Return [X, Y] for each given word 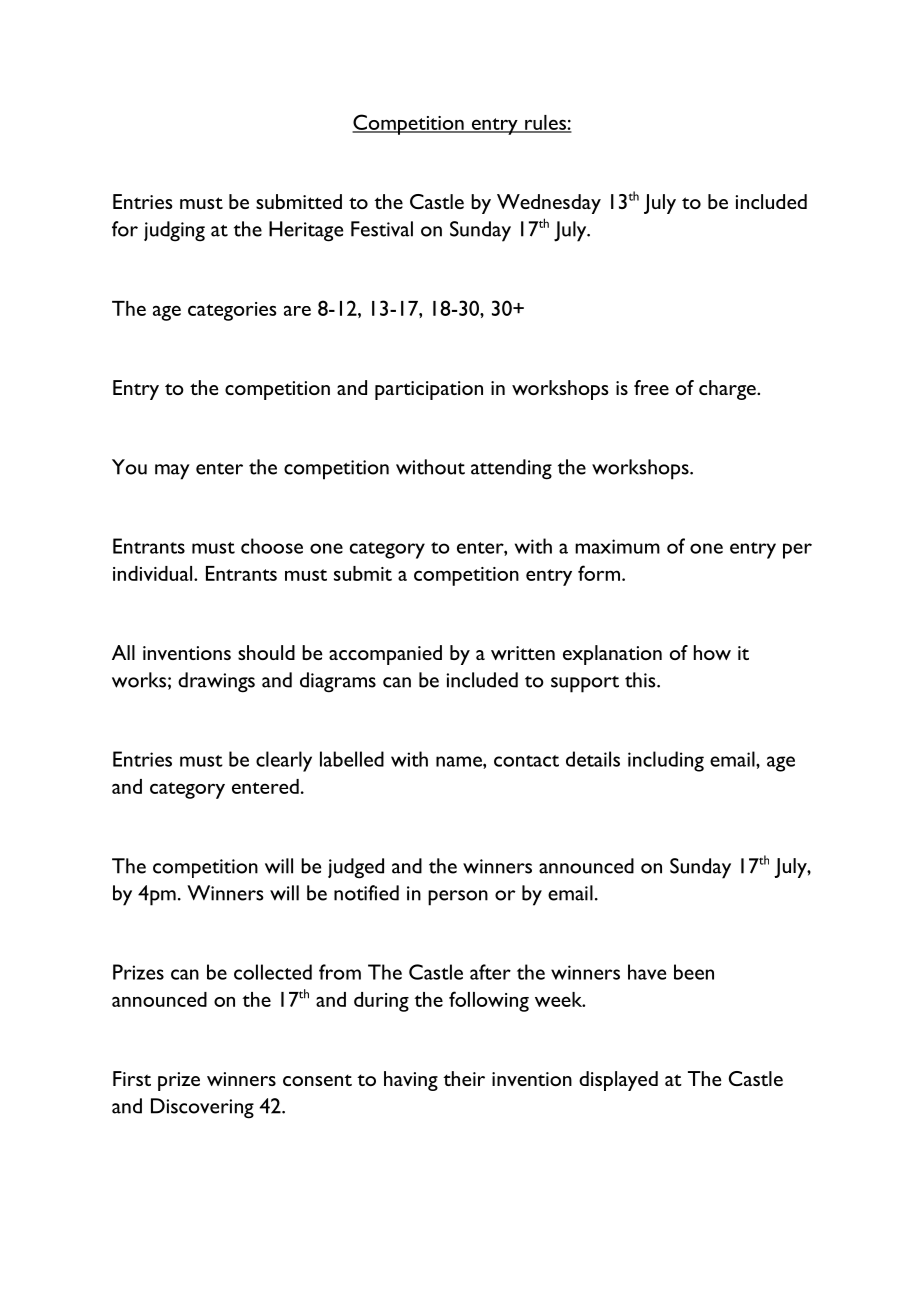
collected [273, 972]
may [172, 472]
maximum [617, 546]
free [651, 387]
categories [232, 311]
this [641, 680]
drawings [216, 682]
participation [429, 390]
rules [545, 123]
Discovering [202, 1108]
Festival [382, 229]
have [647, 972]
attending [511, 469]
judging [174, 231]
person [458, 898]
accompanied [385, 655]
